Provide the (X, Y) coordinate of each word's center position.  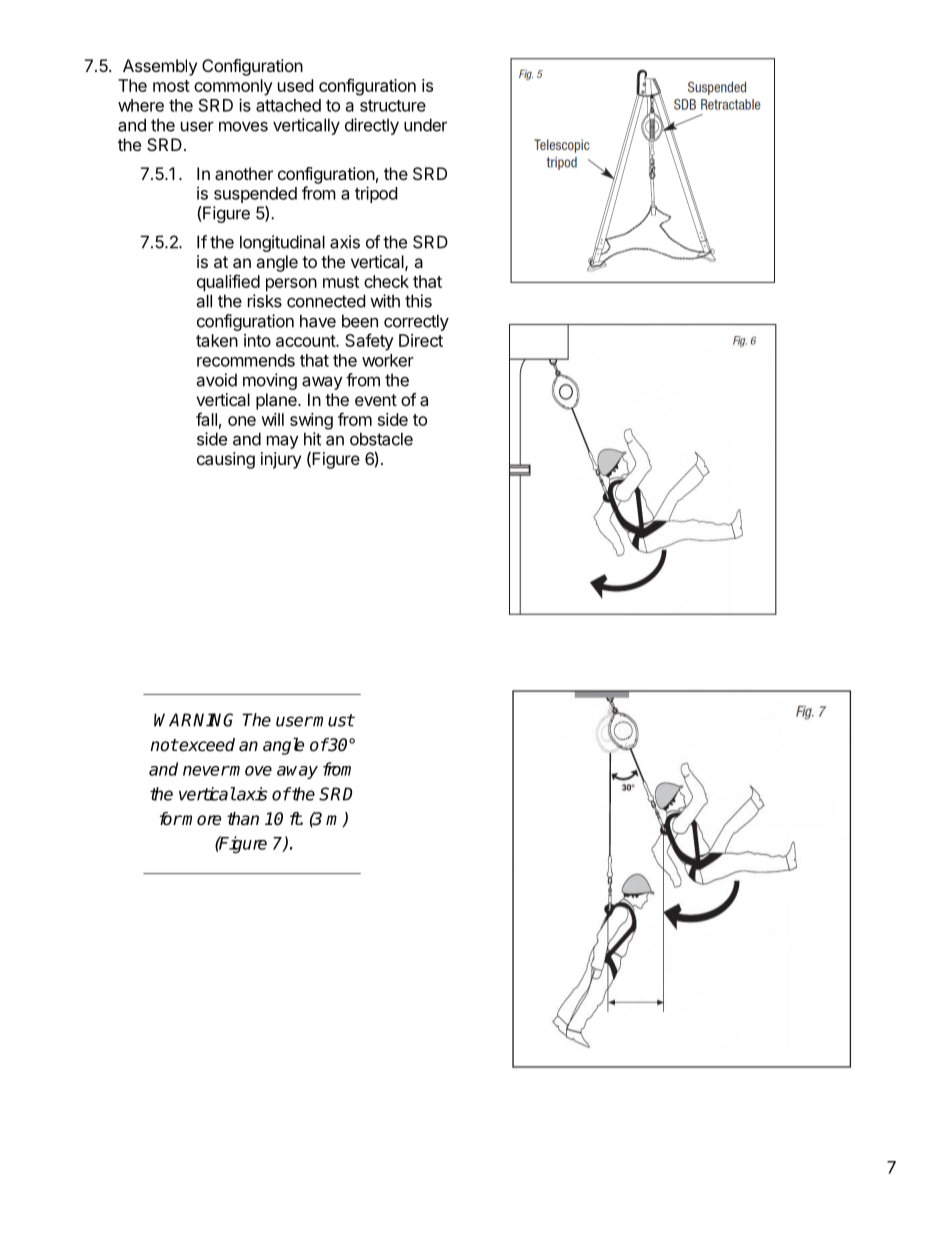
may (283, 442)
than (243, 819)
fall (206, 419)
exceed (206, 745)
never (206, 771)
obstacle (381, 439)
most (171, 86)
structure (393, 106)
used (295, 85)
